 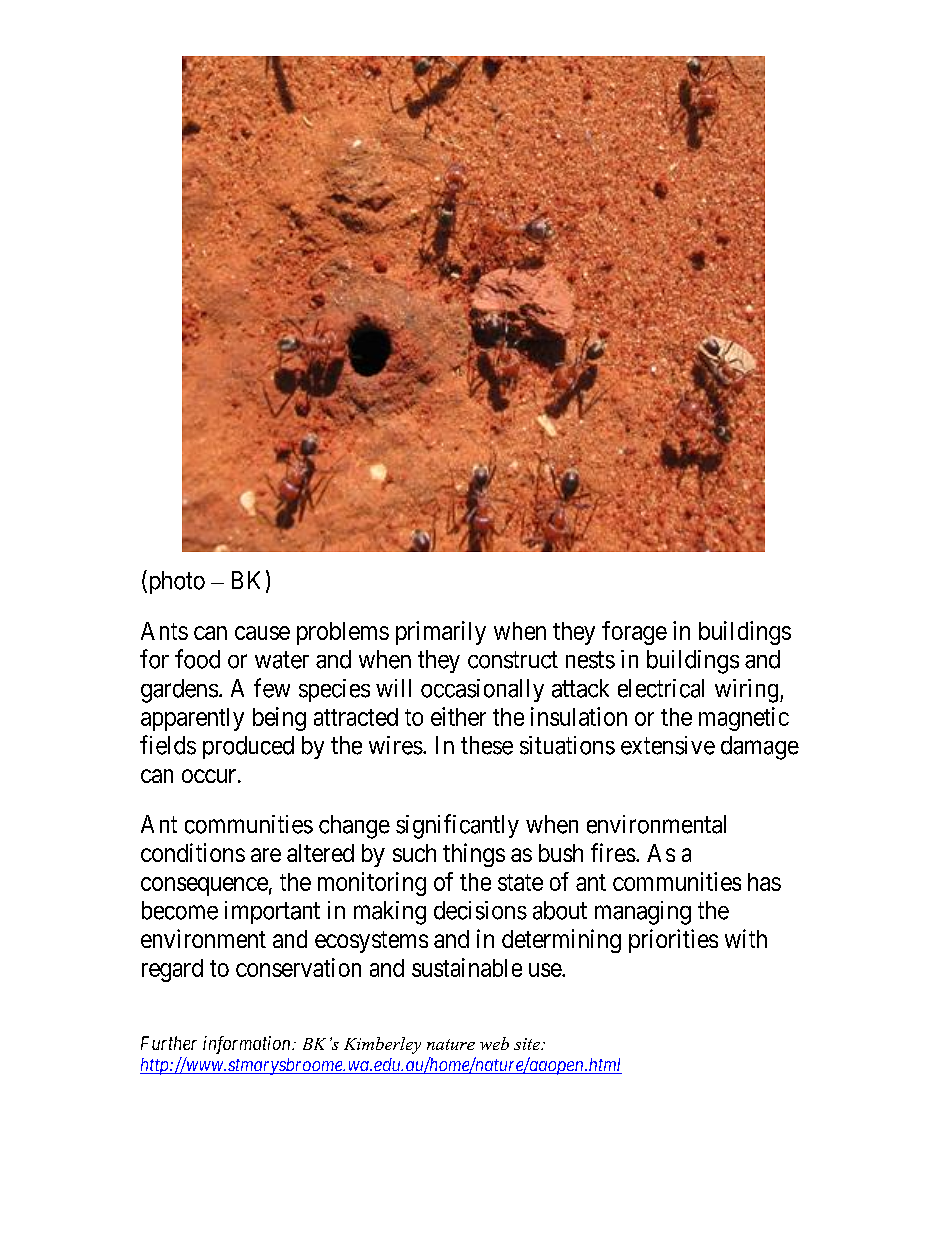 I want to click on photo, so click(x=175, y=582).
